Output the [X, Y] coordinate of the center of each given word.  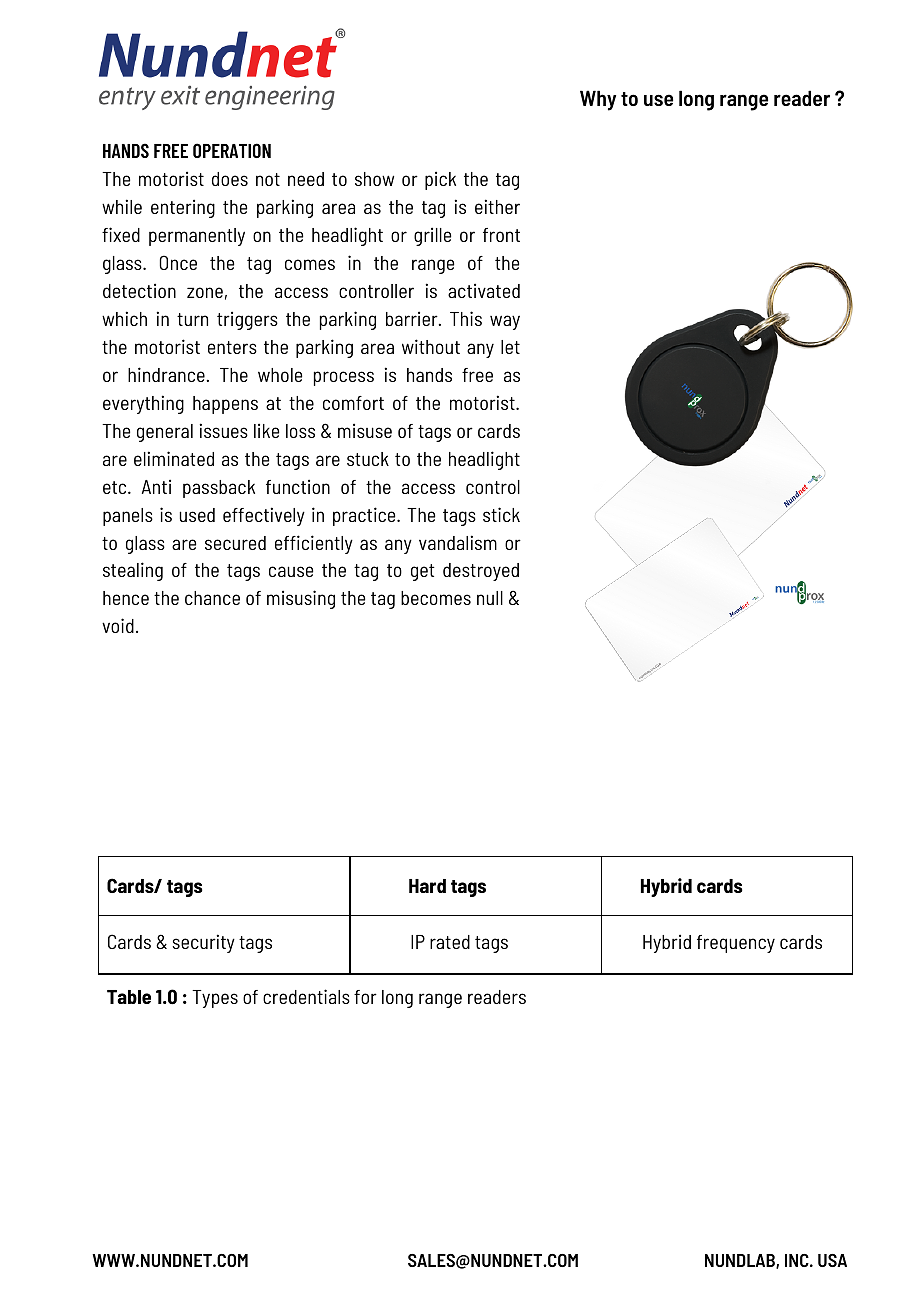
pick [440, 180]
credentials [306, 996]
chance [212, 598]
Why [598, 100]
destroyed [481, 572]
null [490, 598]
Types [215, 999]
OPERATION [232, 150]
